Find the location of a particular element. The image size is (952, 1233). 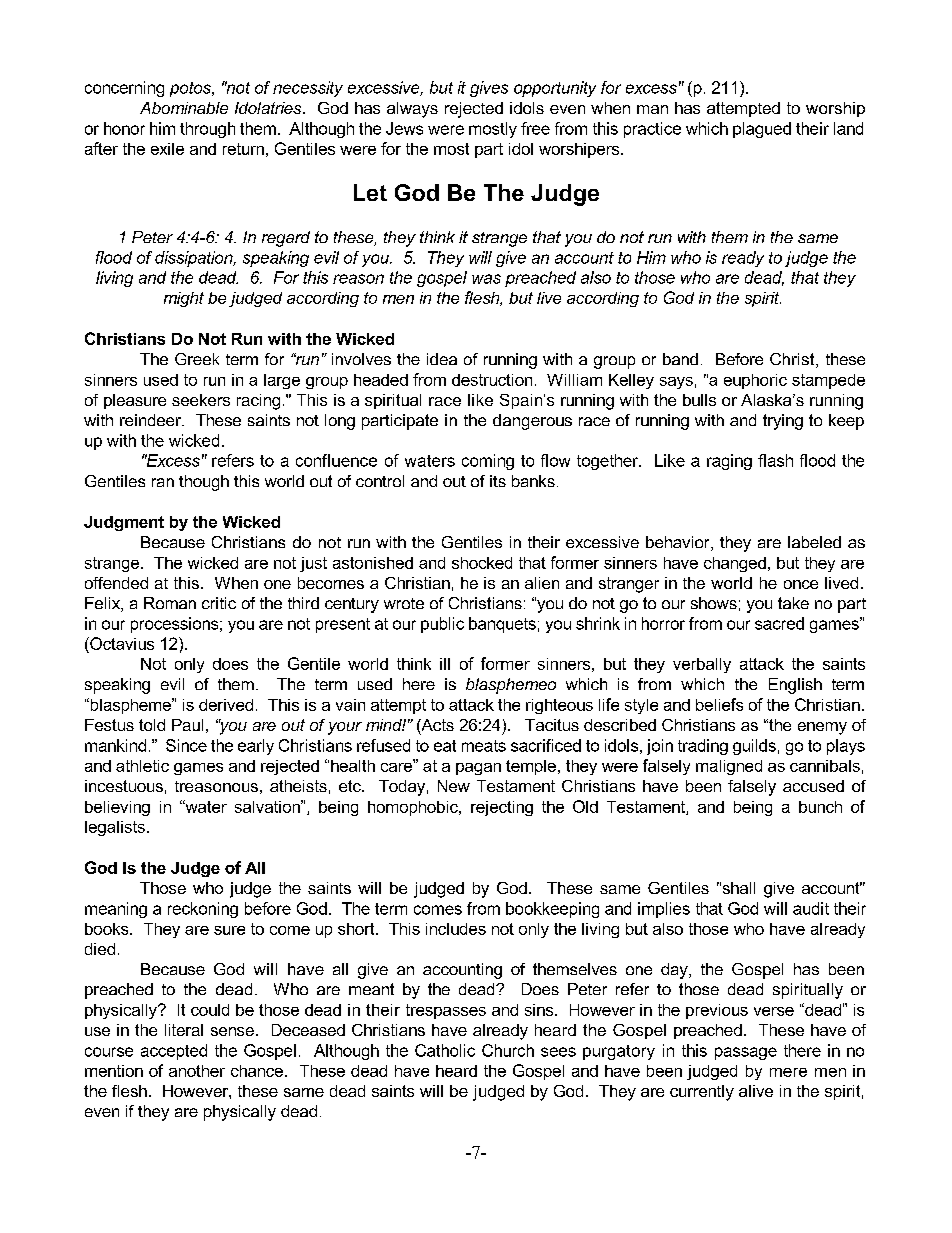

another is located at coordinates (197, 1071).
